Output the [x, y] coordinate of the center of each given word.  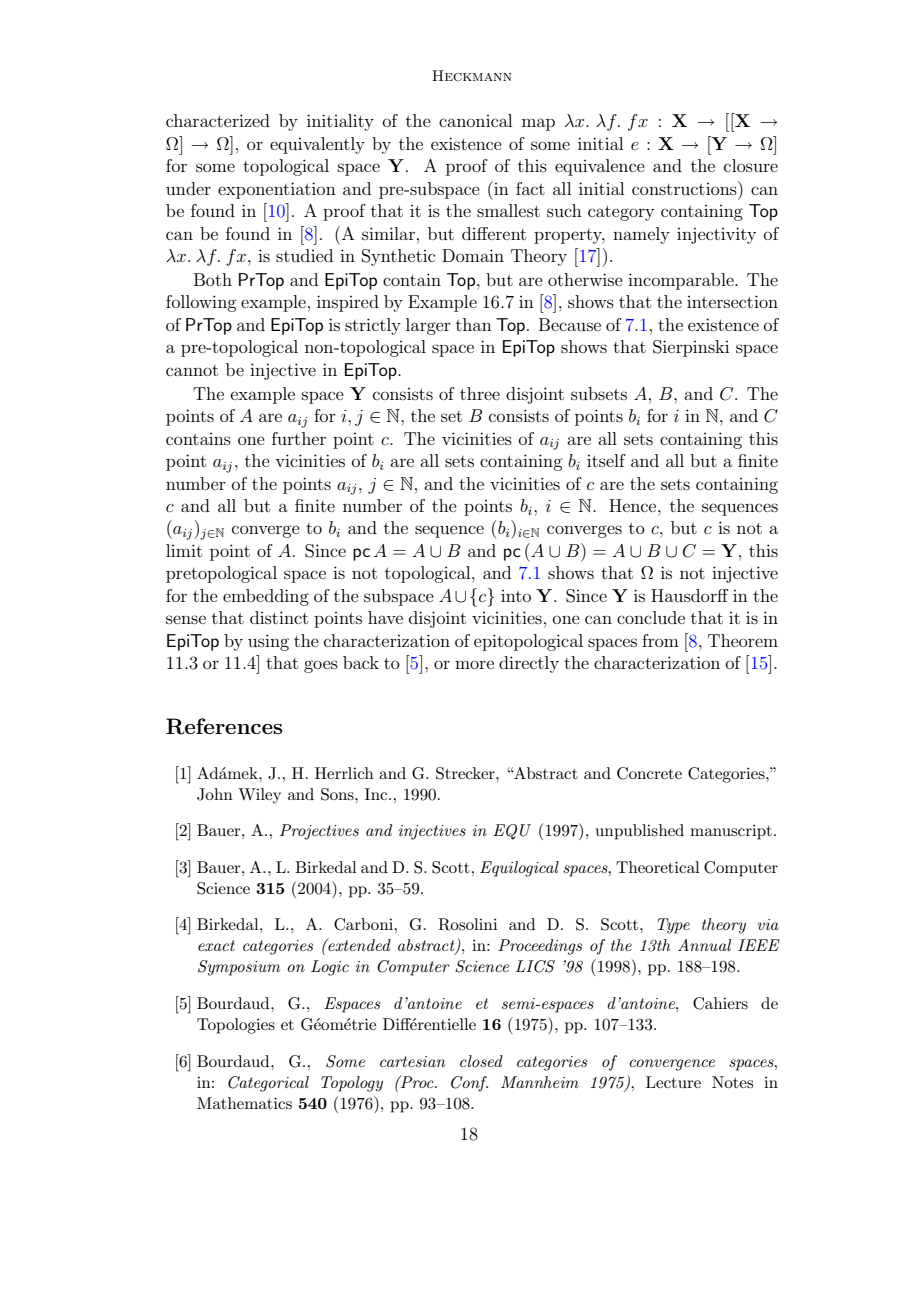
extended [358, 944]
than [474, 324]
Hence [634, 505]
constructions [685, 188]
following [201, 303]
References [224, 726]
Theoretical [658, 867]
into [516, 596]
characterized [218, 120]
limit [184, 550]
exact [216, 945]
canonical [475, 120]
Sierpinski [691, 348]
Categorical [268, 1084]
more [474, 664]
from [660, 640]
